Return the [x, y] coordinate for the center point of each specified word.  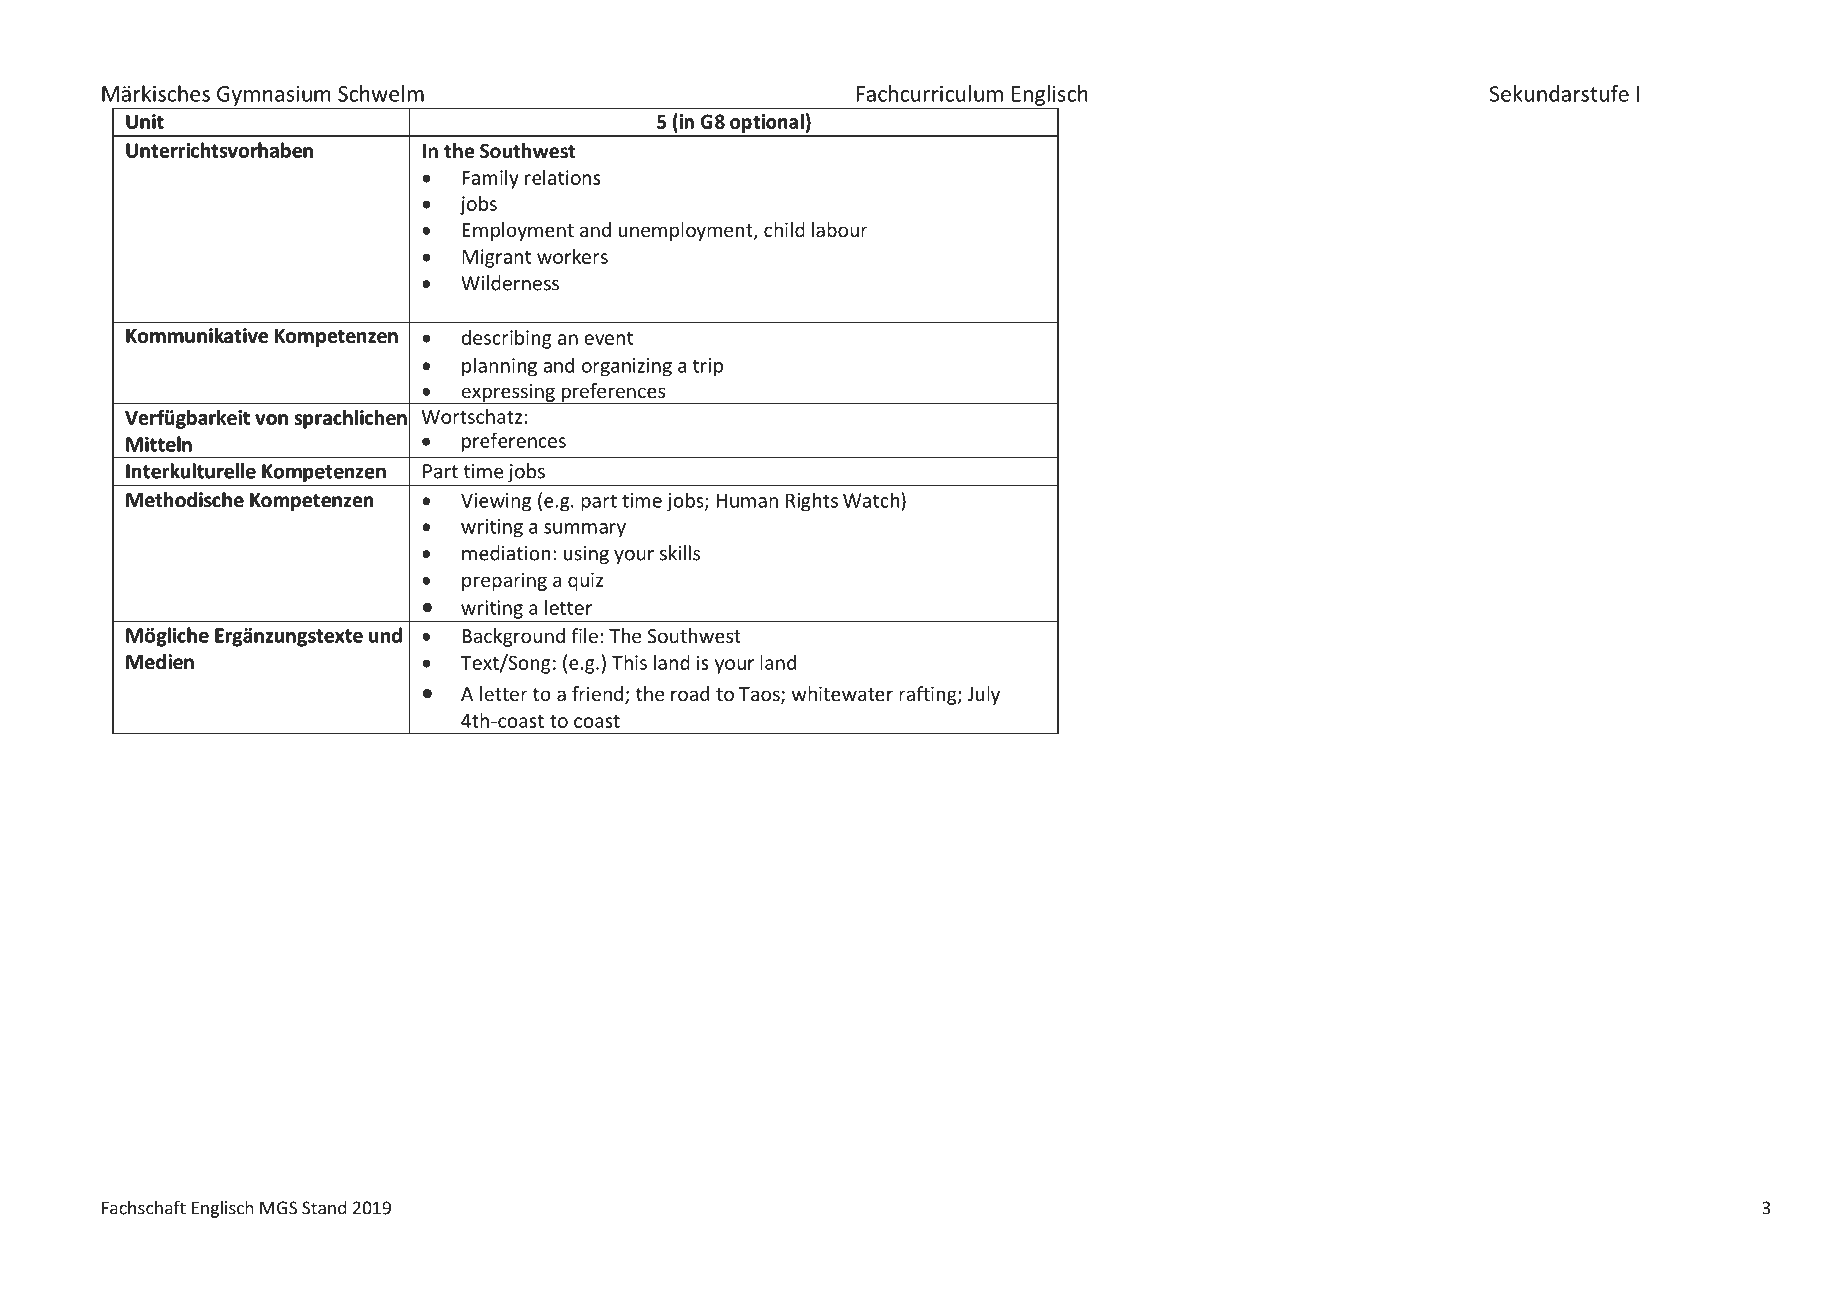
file [584, 635]
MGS [278, 1208]
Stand [324, 1207]
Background [513, 637]
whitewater [842, 693]
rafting [929, 695]
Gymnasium [273, 96]
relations [562, 177]
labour [840, 229]
